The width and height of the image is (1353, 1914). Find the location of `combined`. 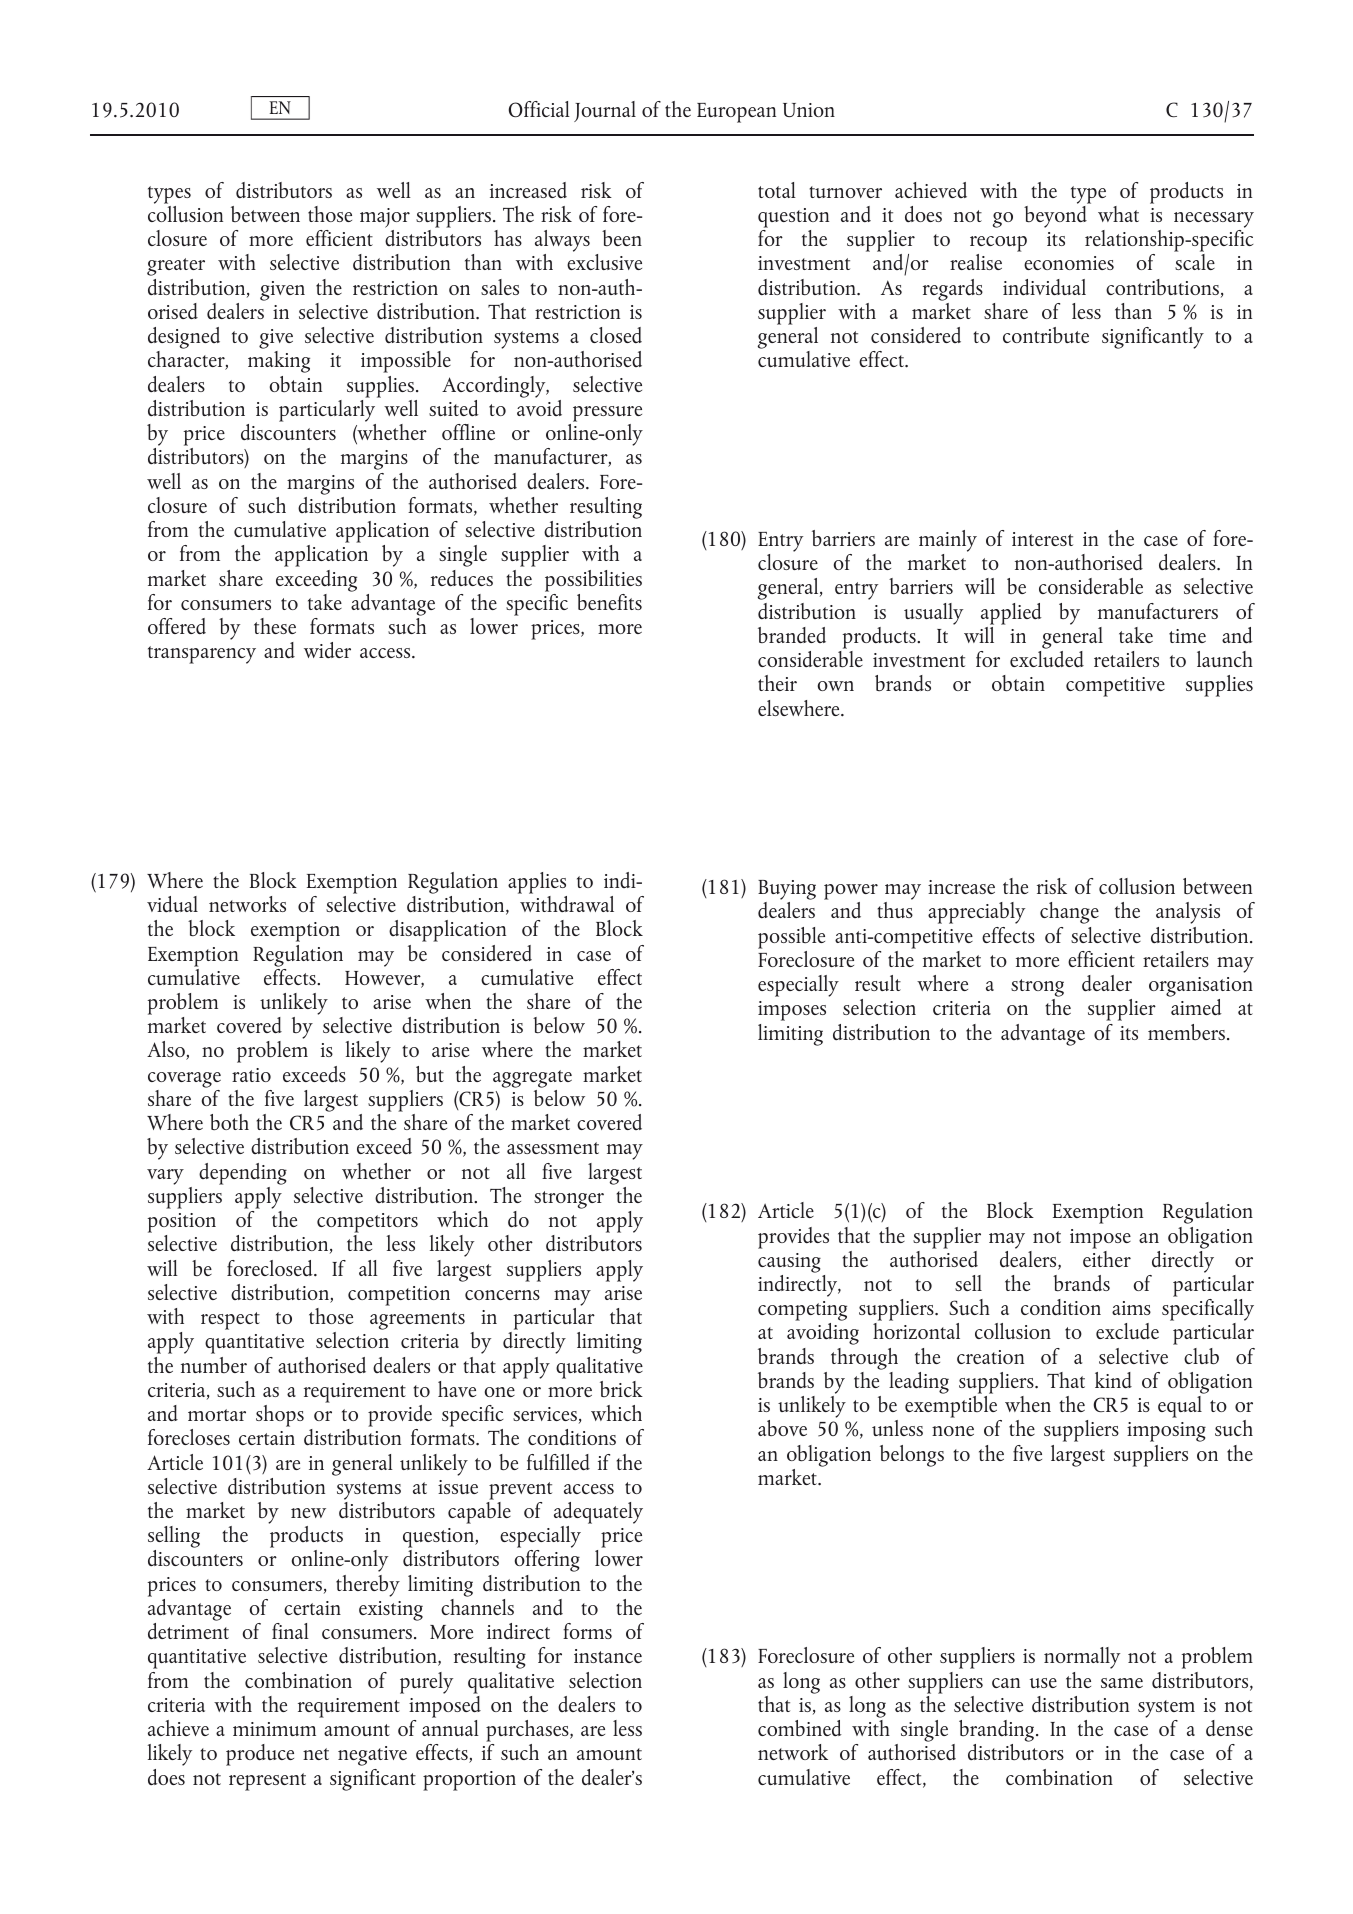

combined is located at coordinates (800, 1728).
